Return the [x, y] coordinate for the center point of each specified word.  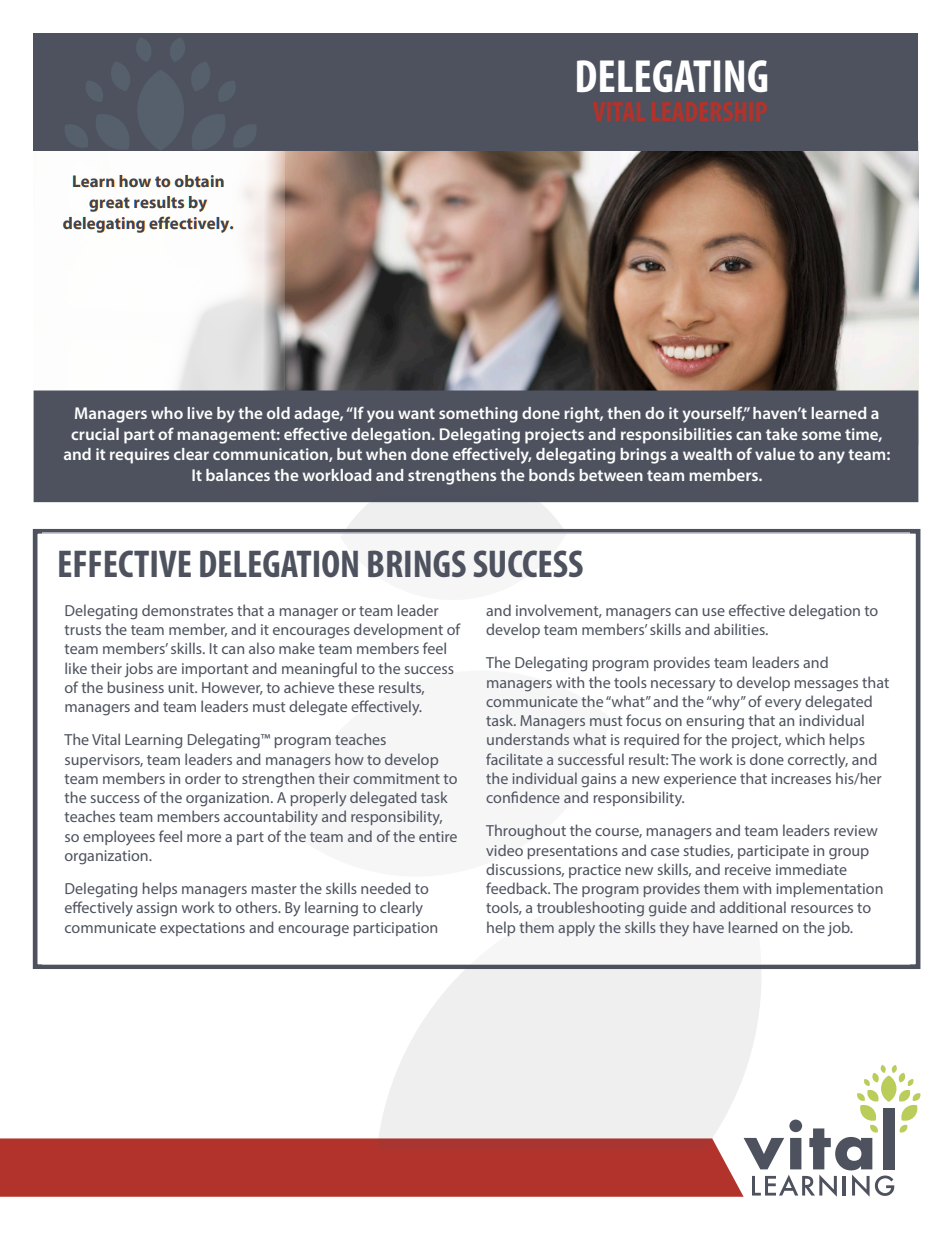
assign [156, 909]
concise [688, 321]
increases [801, 778]
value [775, 454]
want [416, 413]
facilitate [514, 759]
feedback [518, 888]
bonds [552, 475]
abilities [740, 629]
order [203, 778]
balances [238, 475]
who [167, 413]
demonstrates [187, 610]
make [297, 648]
